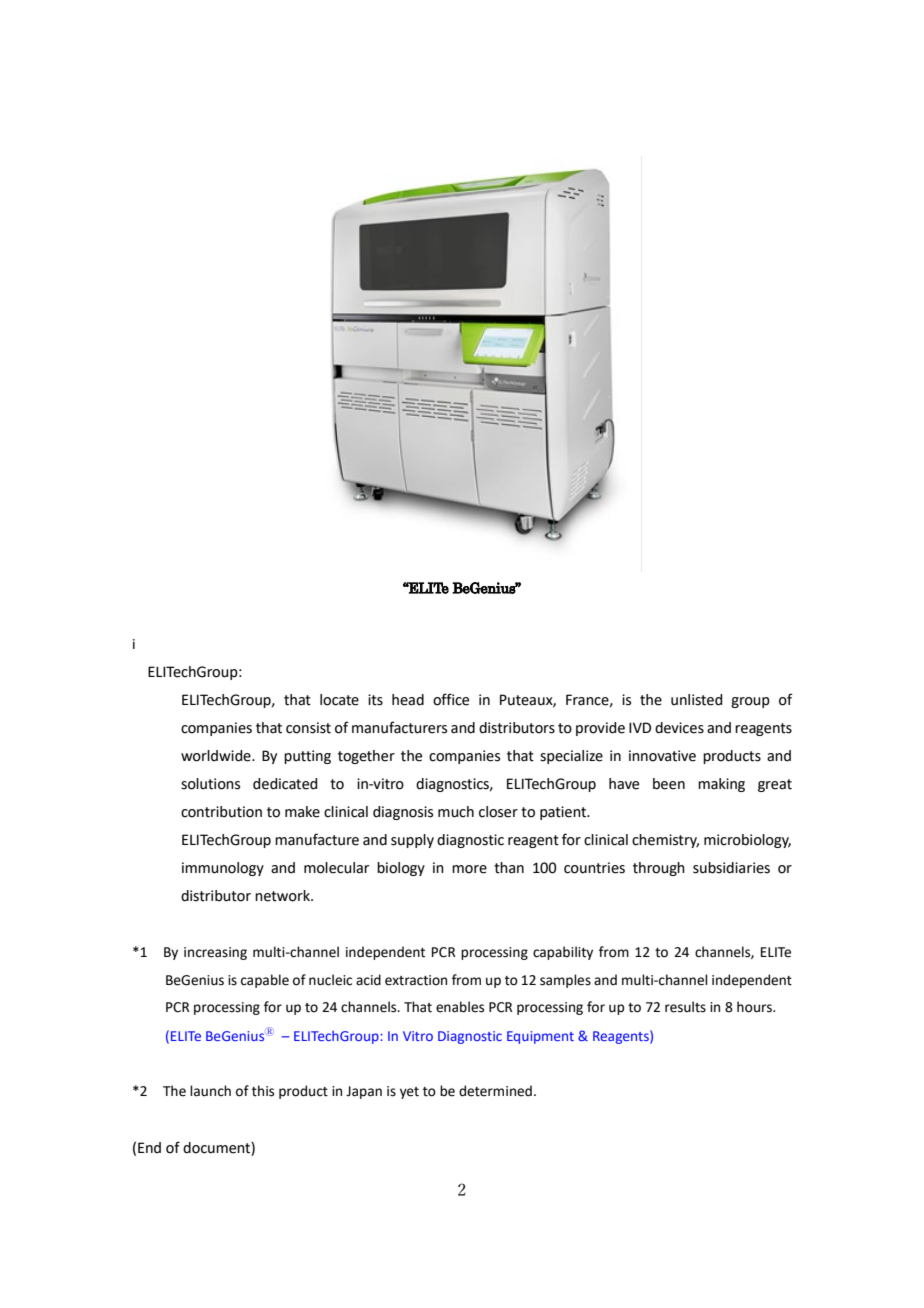 Image resolution: width=924 pixels, height=1308 pixels. Describe the element at coordinates (223, 869) in the page. I see `immunology` at that location.
